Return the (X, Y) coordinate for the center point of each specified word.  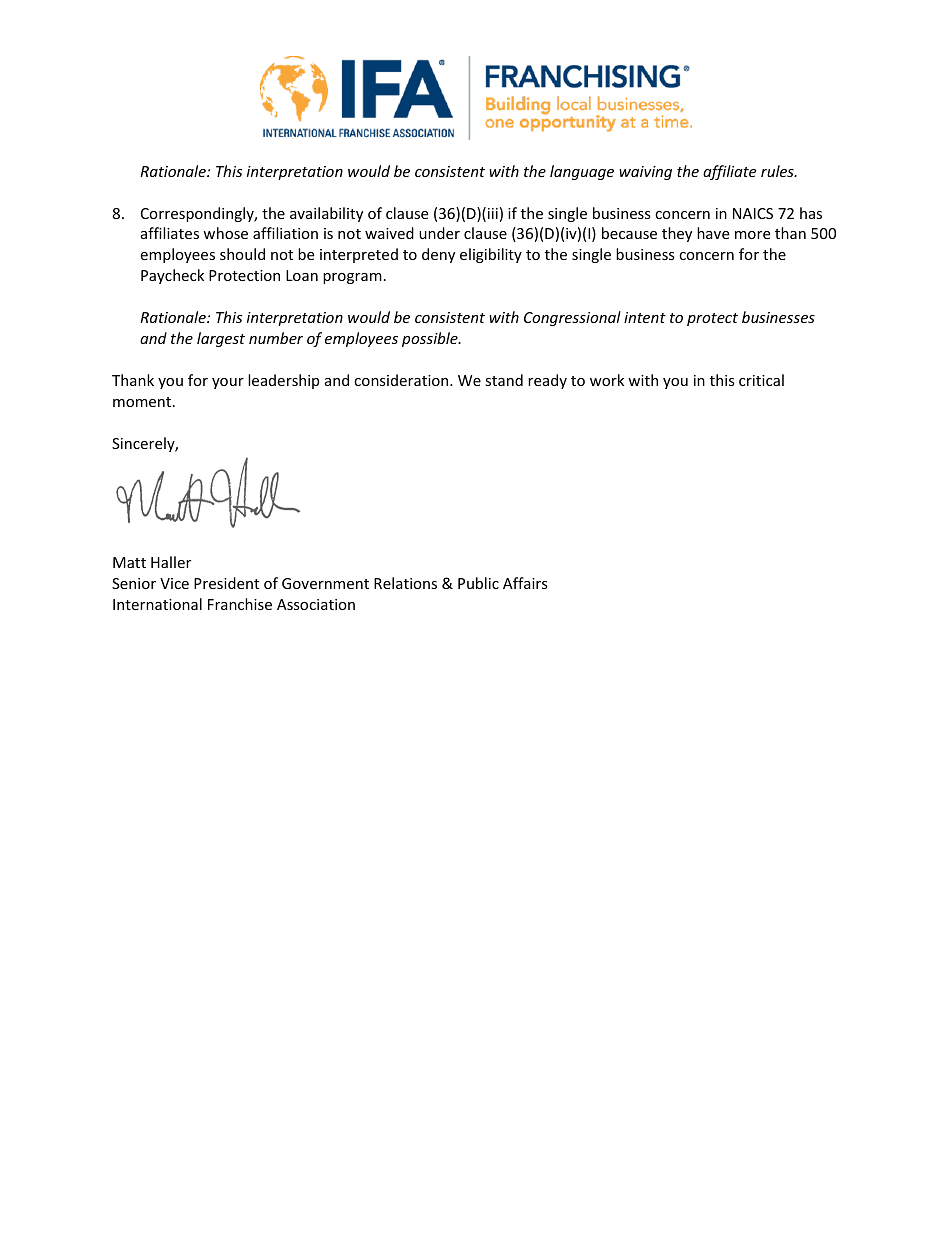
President (226, 583)
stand (504, 380)
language (582, 172)
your (228, 383)
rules (778, 171)
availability (326, 214)
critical (761, 380)
